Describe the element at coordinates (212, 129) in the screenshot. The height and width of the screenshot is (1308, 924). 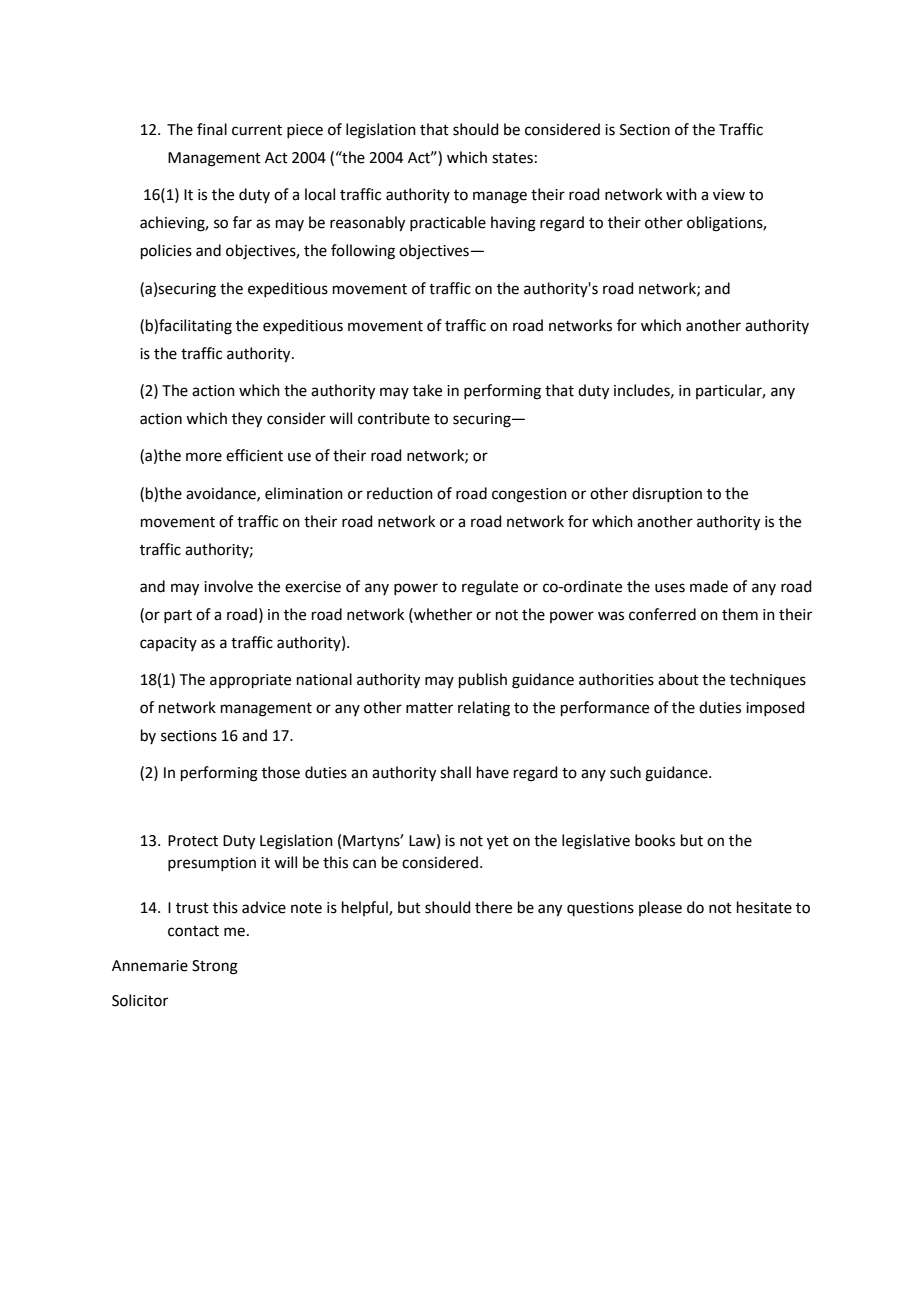
I see `final` at that location.
